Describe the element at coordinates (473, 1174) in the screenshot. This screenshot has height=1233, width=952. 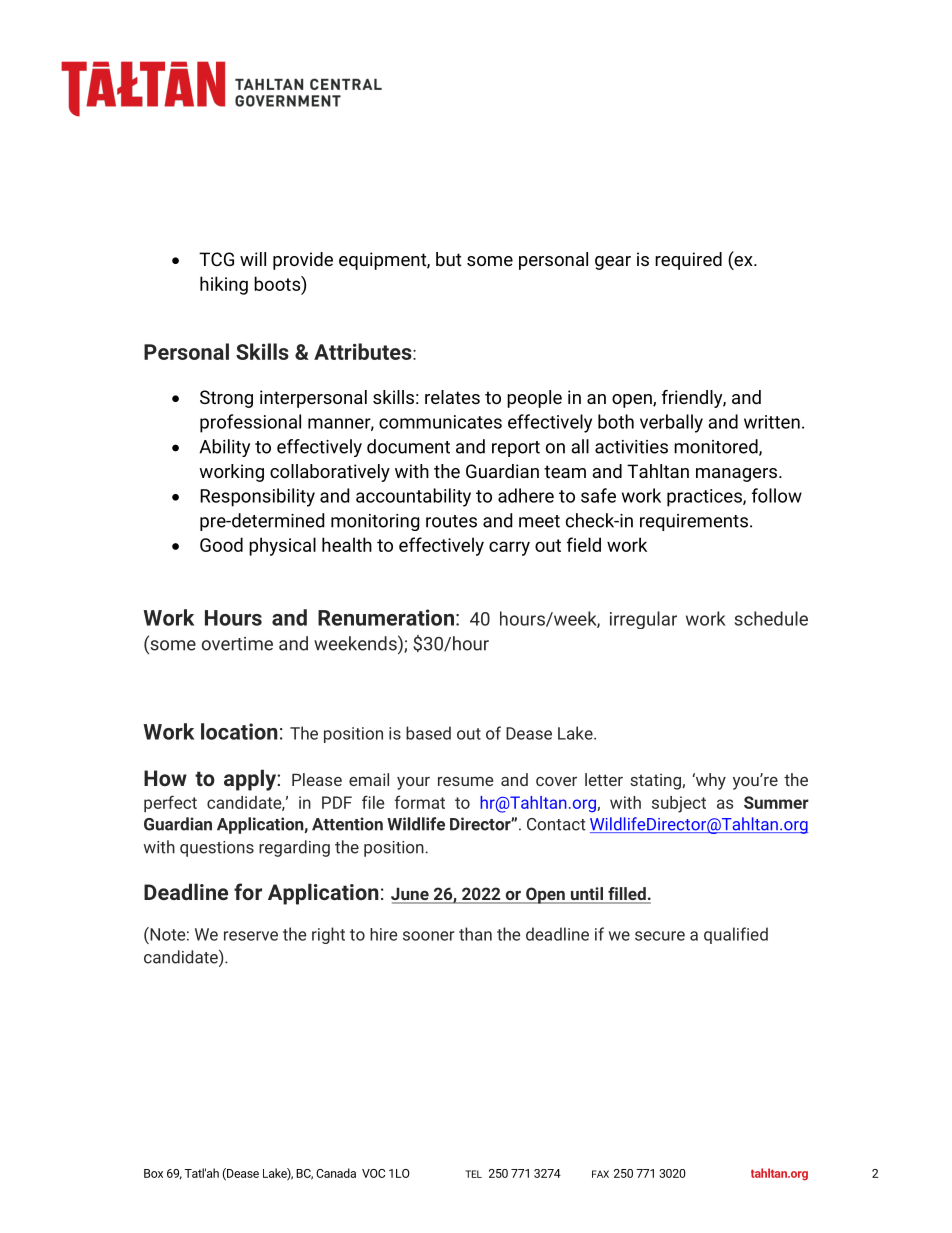
I see `TEL` at that location.
